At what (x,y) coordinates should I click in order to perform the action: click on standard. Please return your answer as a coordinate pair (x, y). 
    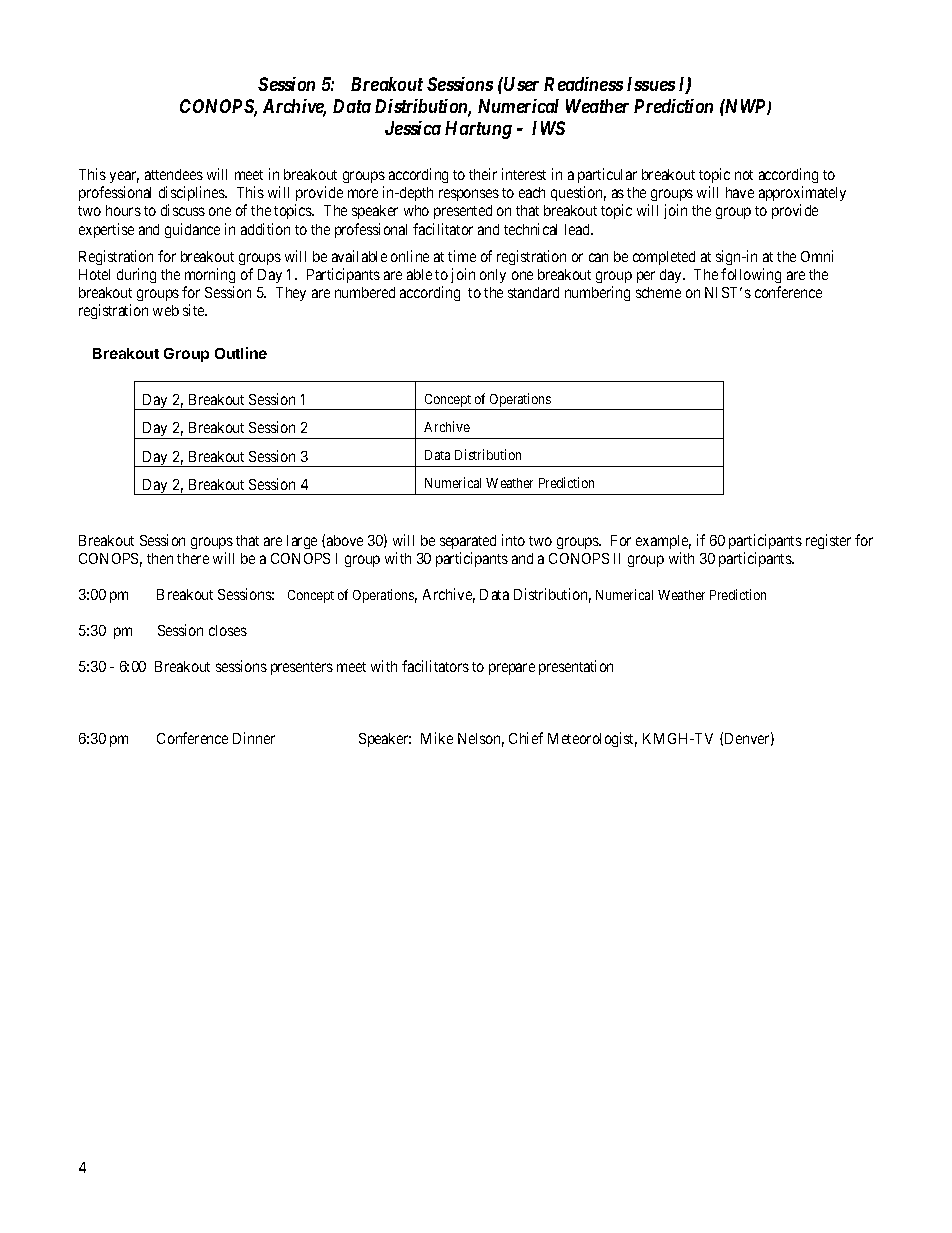
    Looking at the image, I should click on (533, 292).
